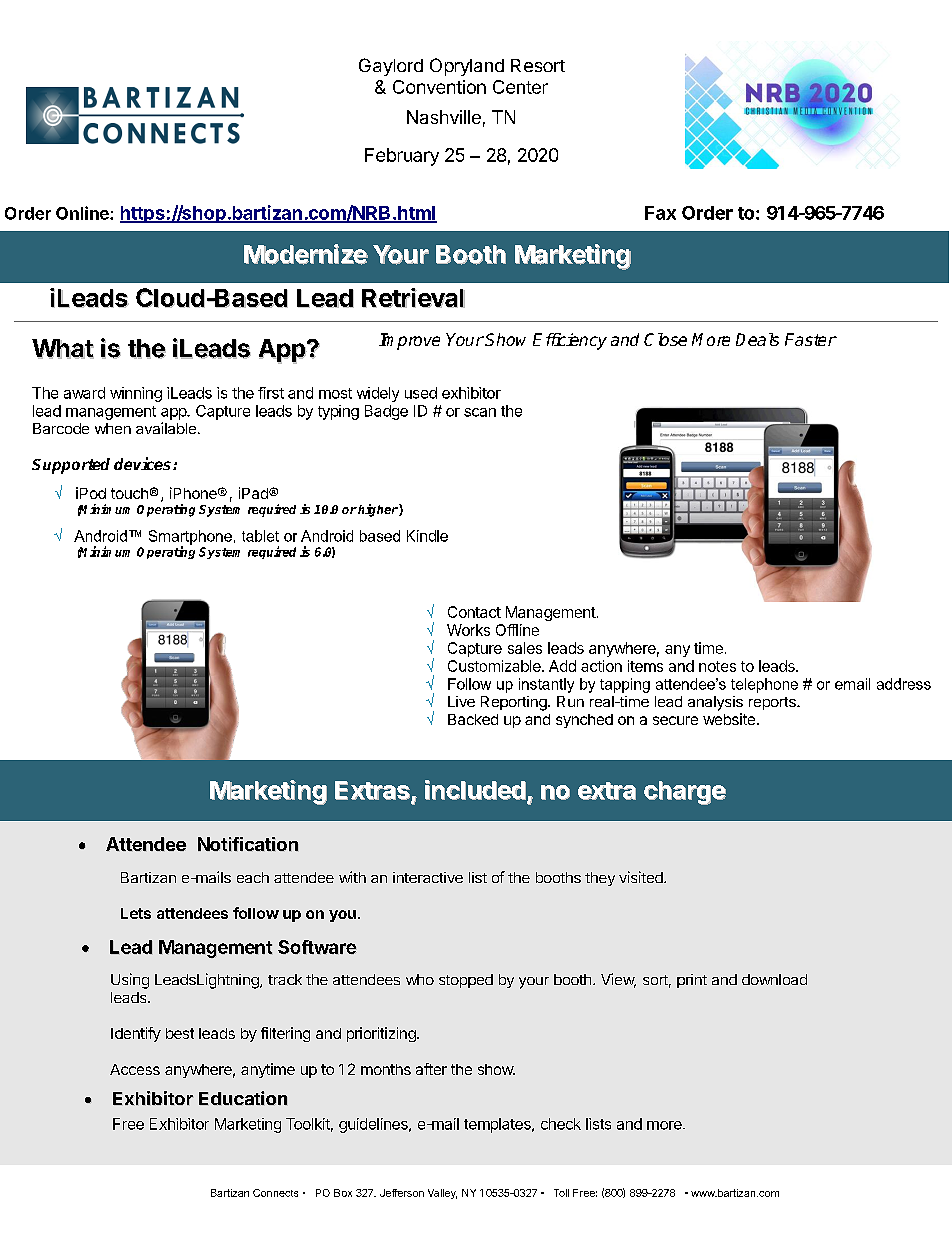 The height and width of the document is (1233, 952). What do you see at coordinates (660, 213) in the document?
I see `Fax` at bounding box center [660, 213].
